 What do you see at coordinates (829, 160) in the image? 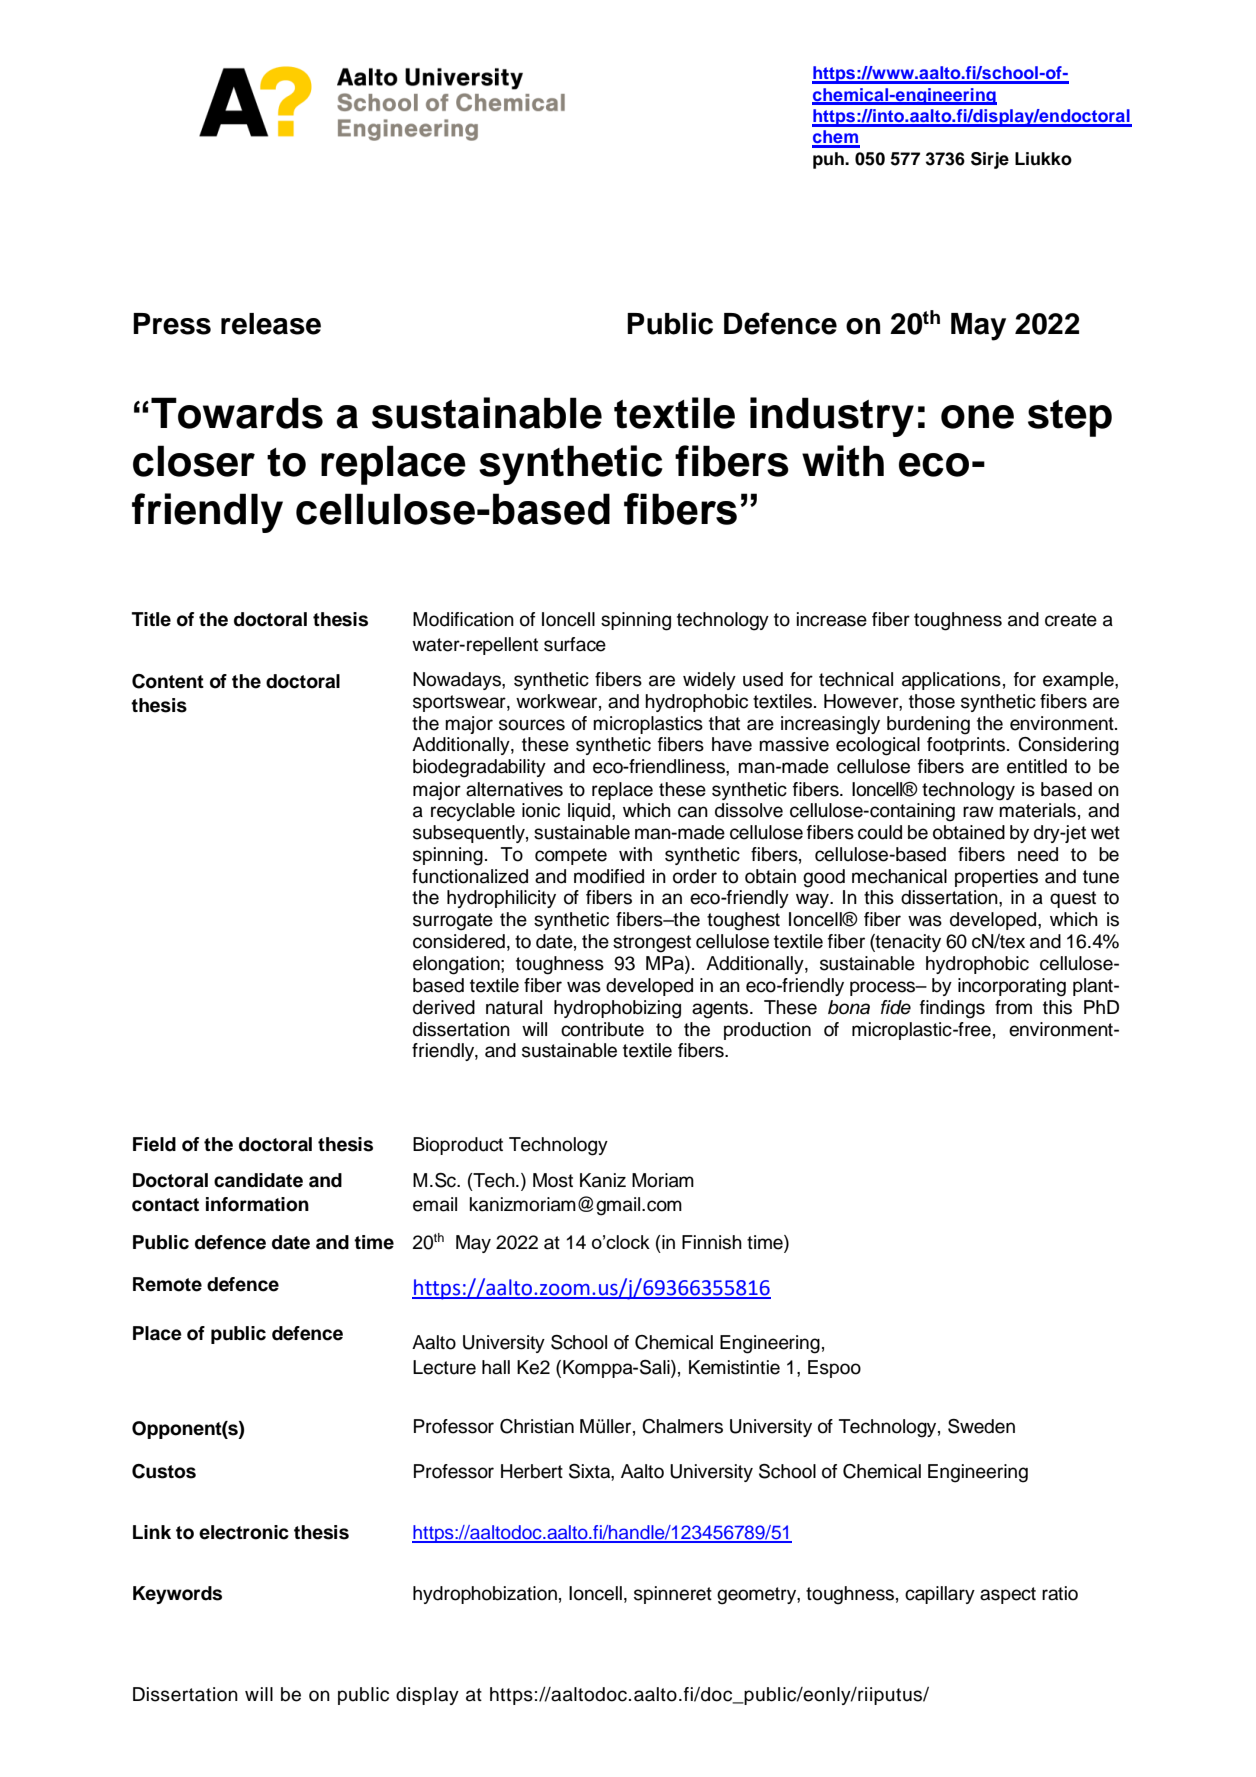
I see `puh` at bounding box center [829, 160].
